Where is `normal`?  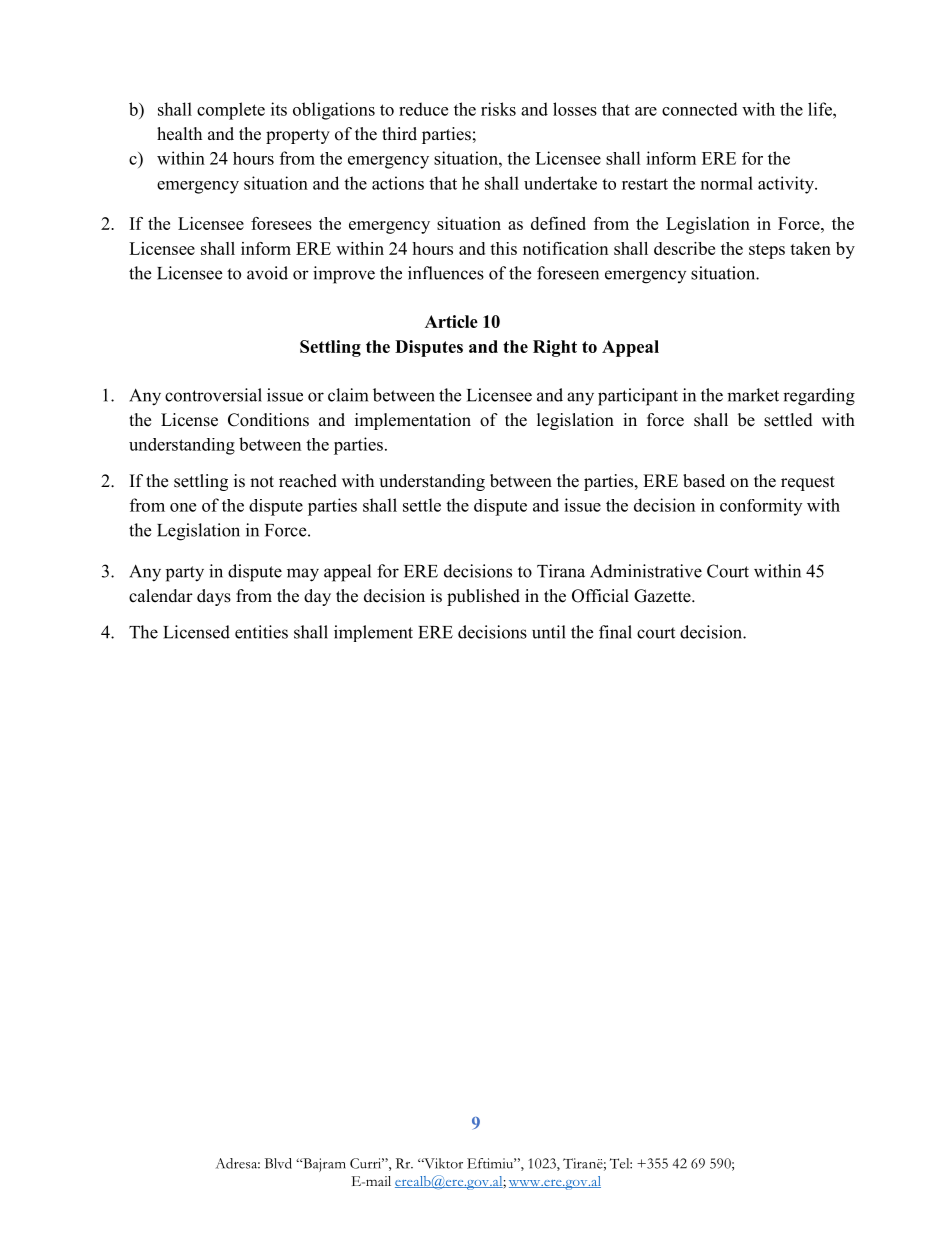 normal is located at coordinates (727, 183).
